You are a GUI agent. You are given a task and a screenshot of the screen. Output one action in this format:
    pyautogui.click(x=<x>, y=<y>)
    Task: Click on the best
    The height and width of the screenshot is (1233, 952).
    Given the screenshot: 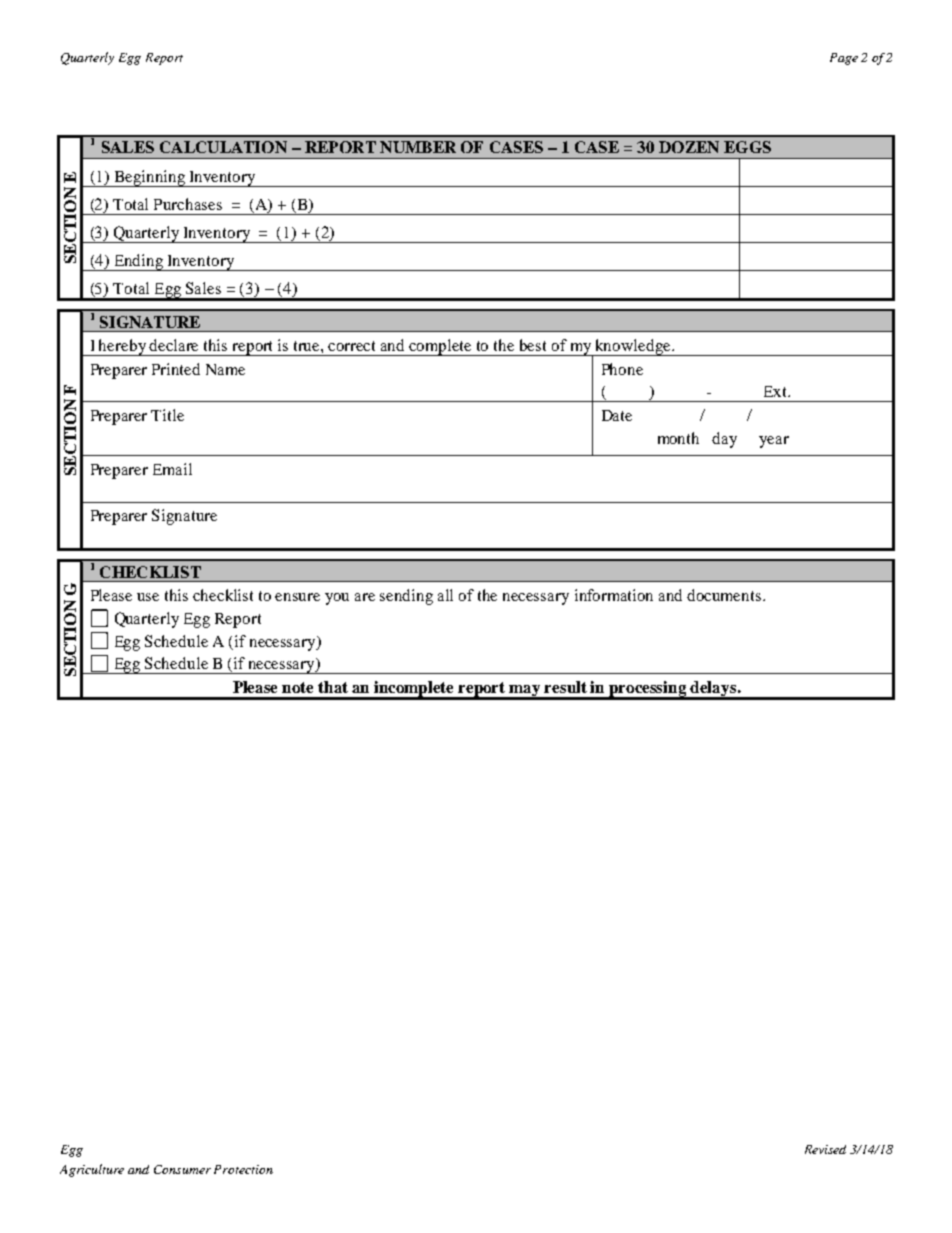 What is the action you would take?
    pyautogui.click(x=533, y=345)
